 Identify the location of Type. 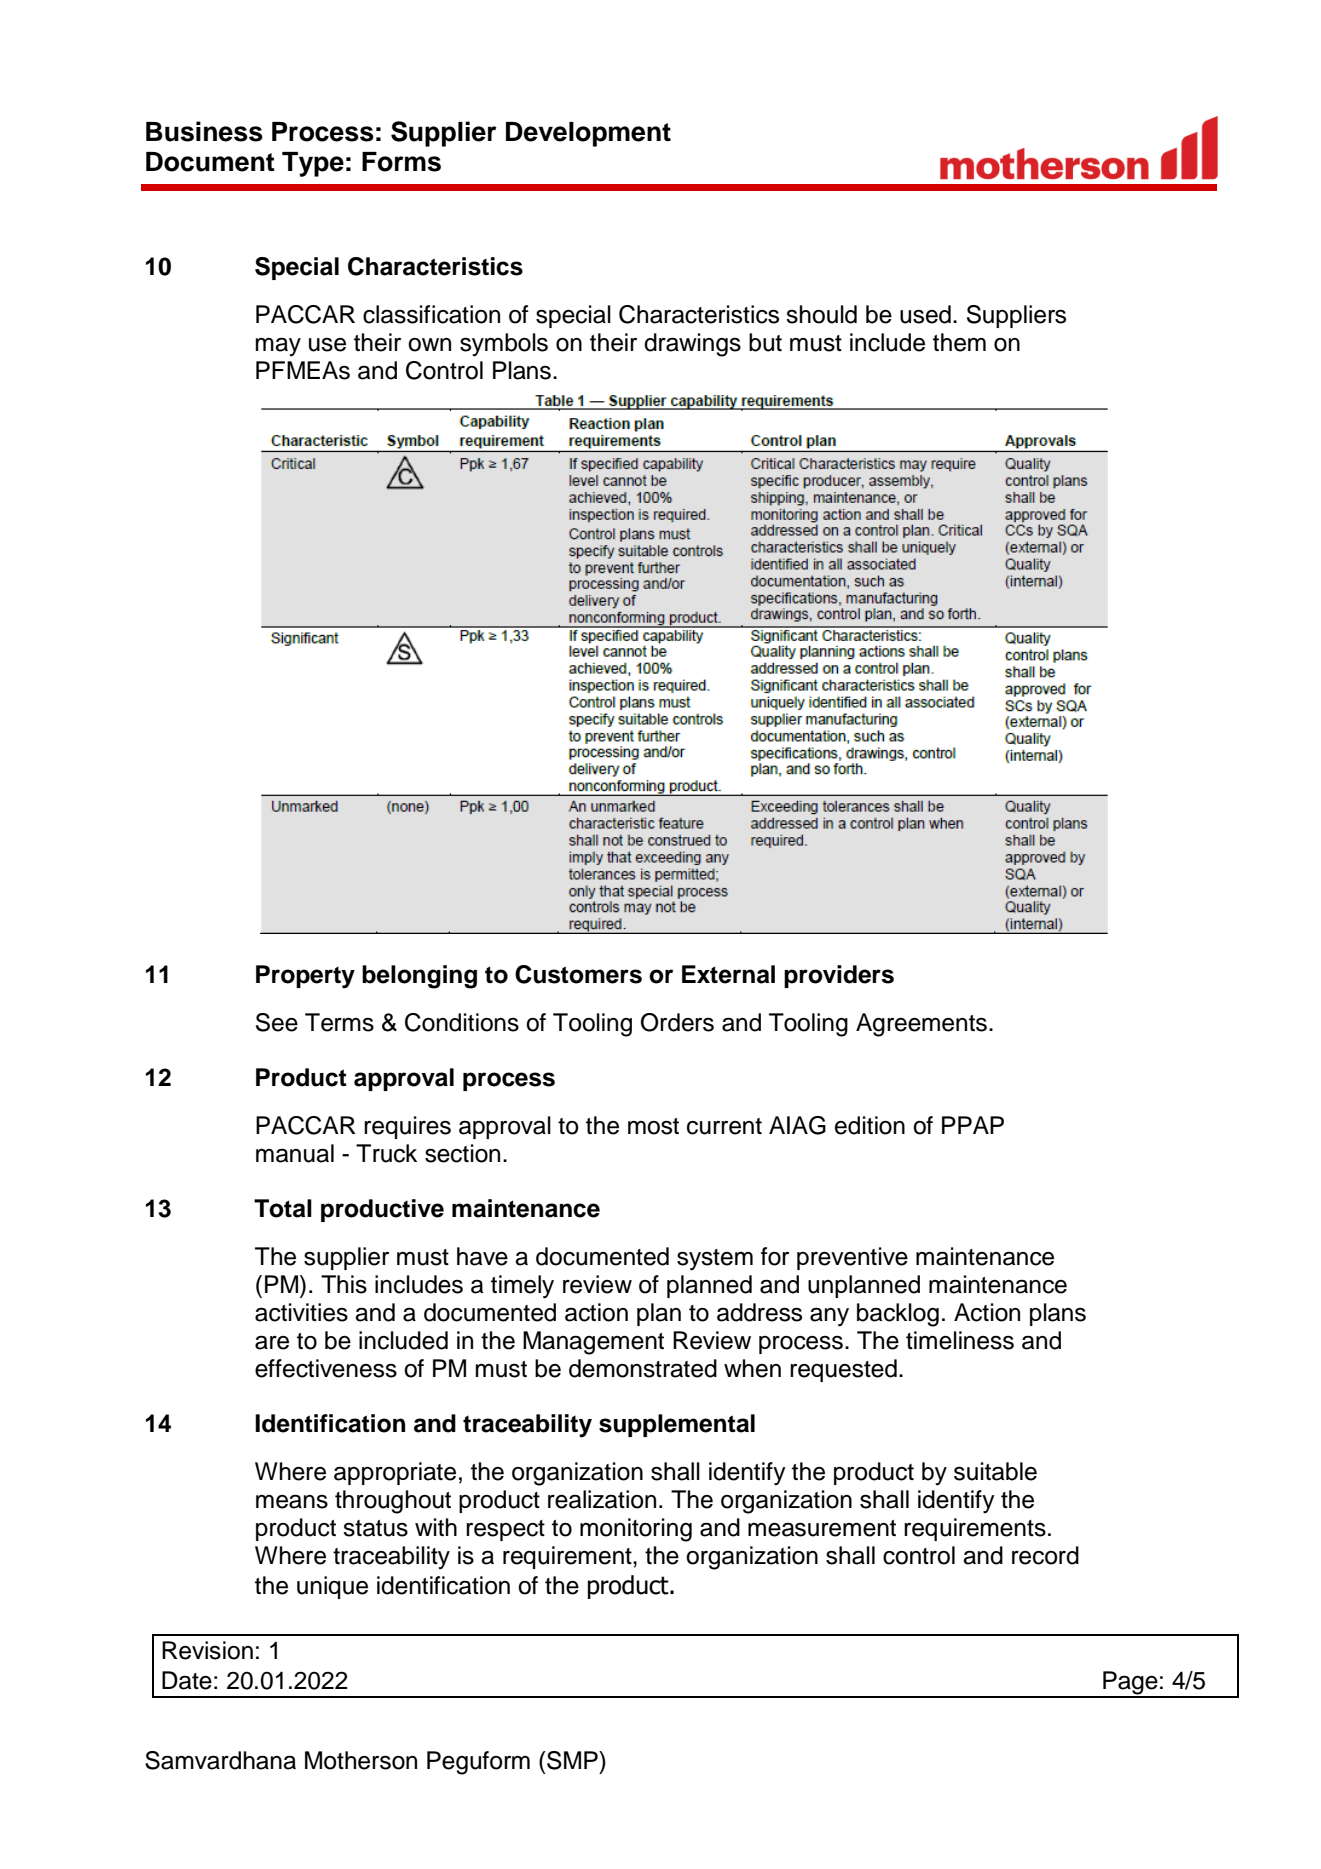
(313, 164).
